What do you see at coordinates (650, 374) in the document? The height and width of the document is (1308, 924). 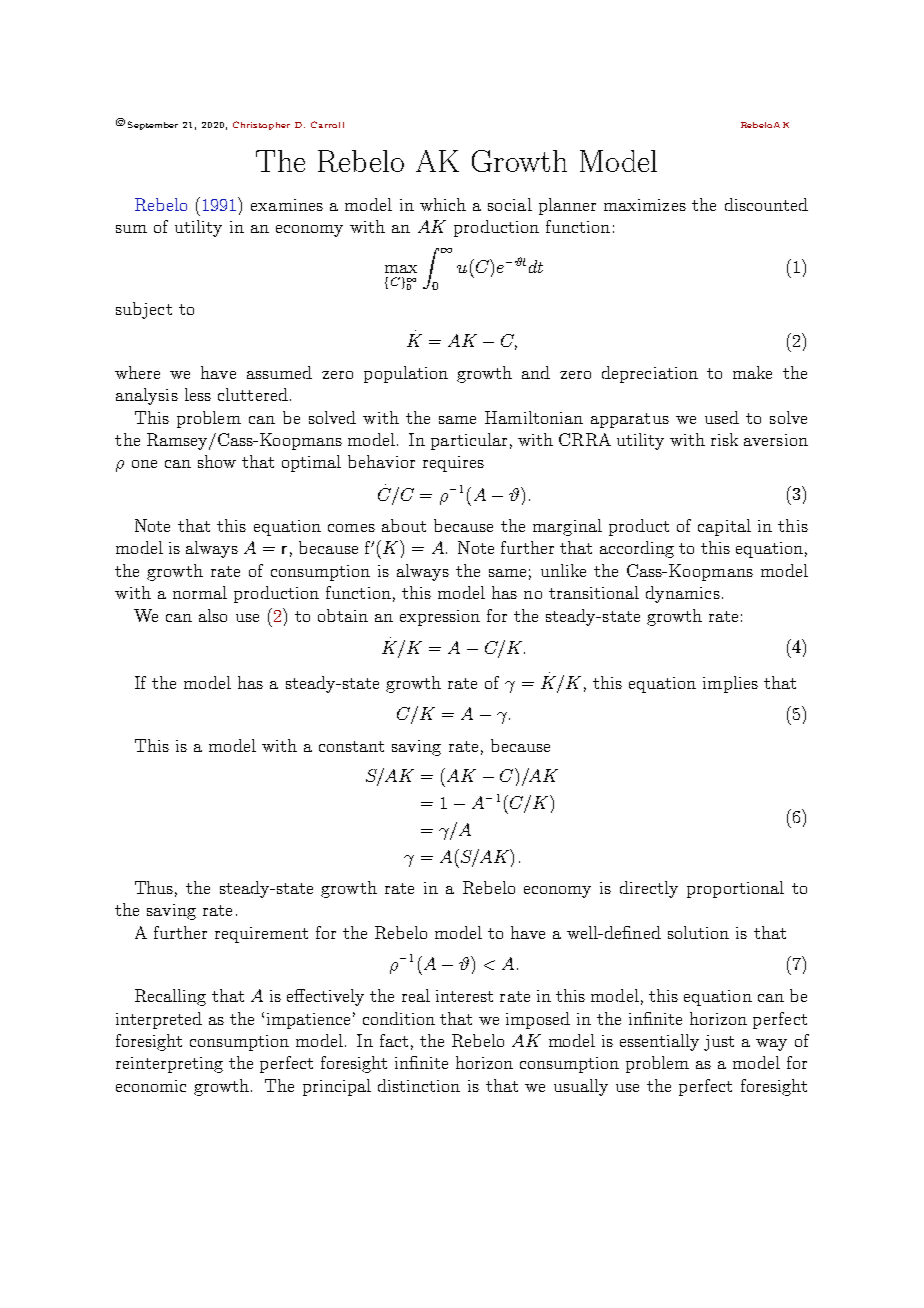 I see `depreciation` at bounding box center [650, 374].
